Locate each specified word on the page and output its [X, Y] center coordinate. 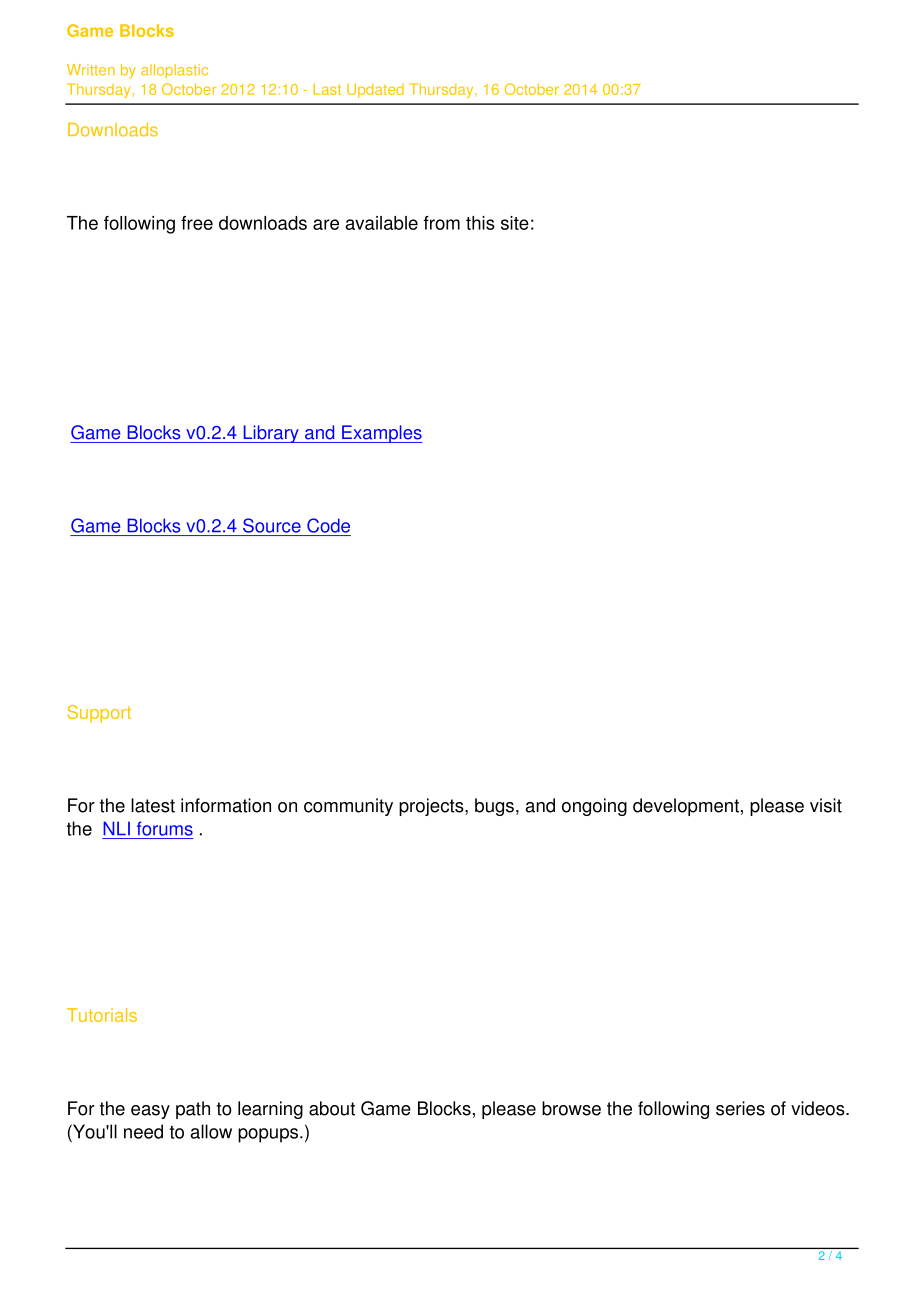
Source [272, 525]
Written [91, 70]
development [686, 807]
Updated [375, 90]
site [515, 223]
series [740, 1108]
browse [571, 1108]
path [193, 1110]
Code [328, 525]
